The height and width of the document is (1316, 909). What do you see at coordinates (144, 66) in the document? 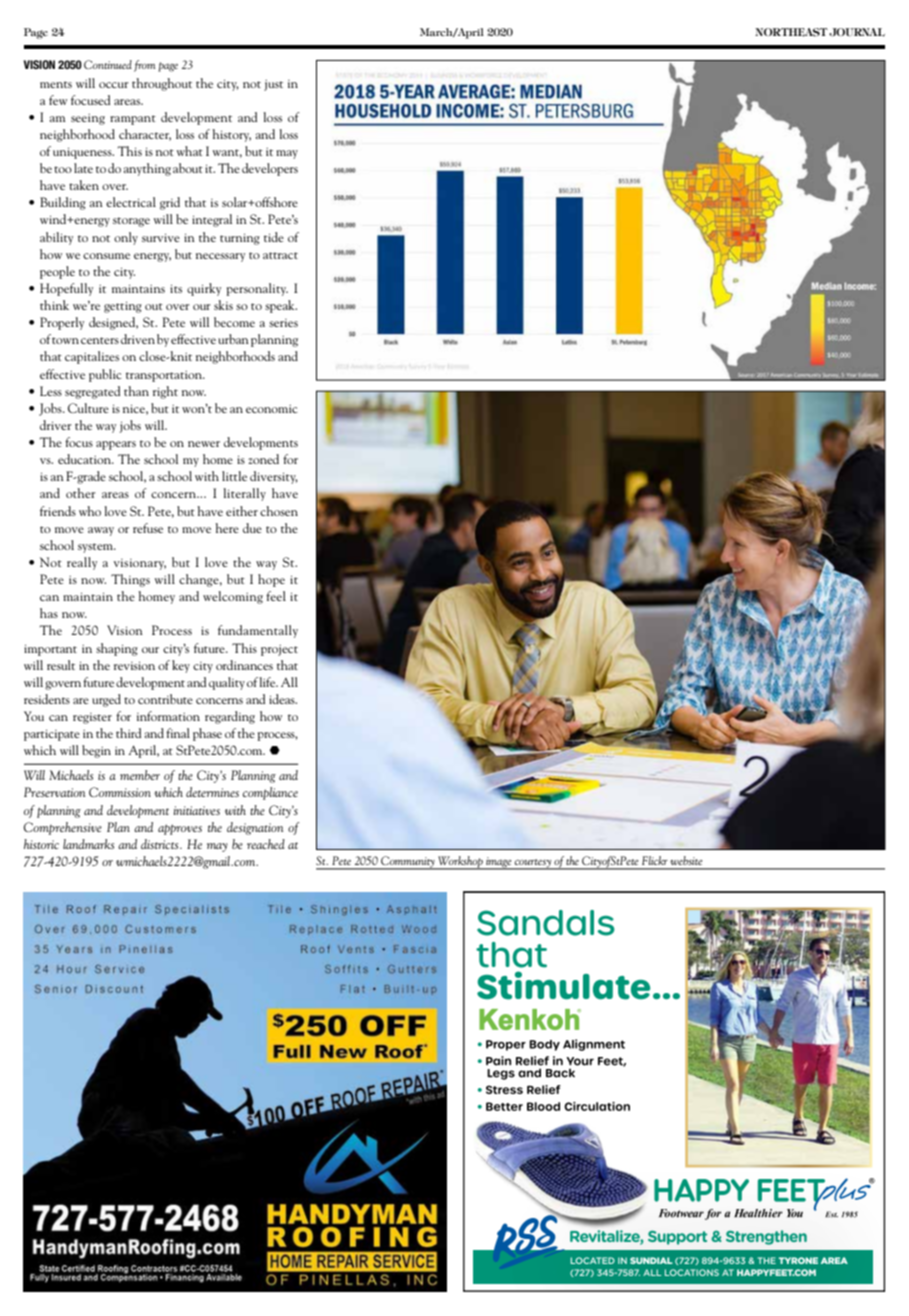
I see `from` at bounding box center [144, 66].
